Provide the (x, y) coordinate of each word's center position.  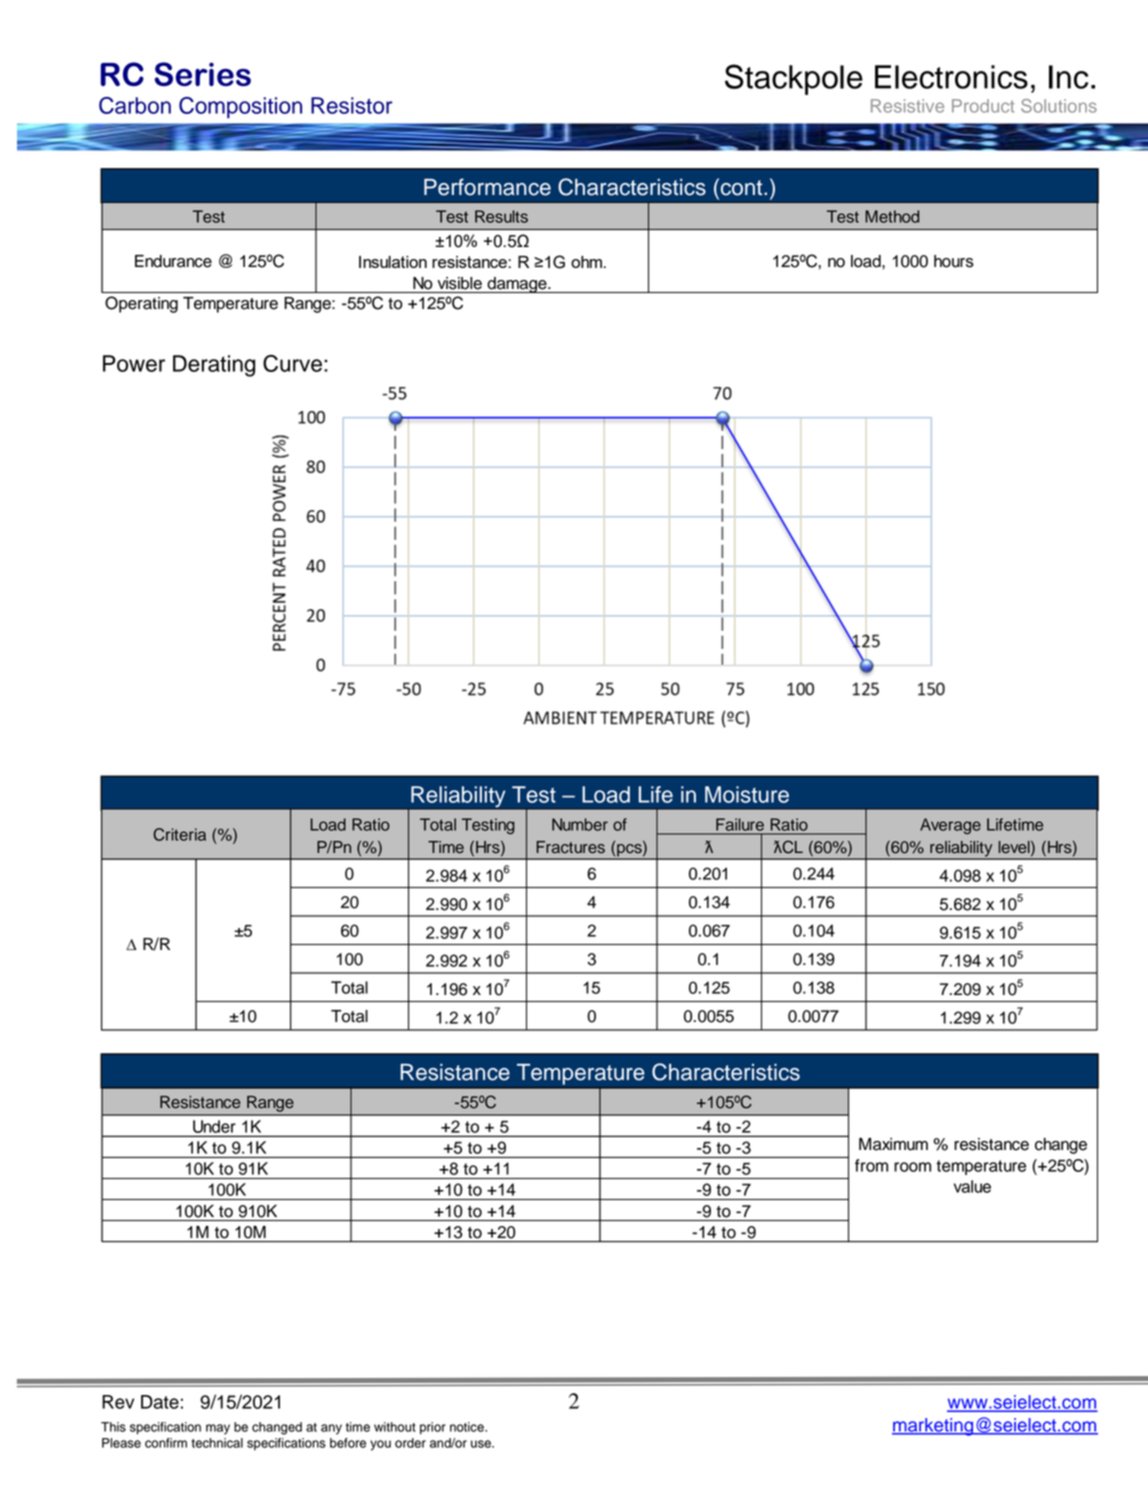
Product (983, 106)
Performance (487, 187)
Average (950, 826)
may (218, 1429)
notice (468, 1427)
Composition (240, 108)
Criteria (179, 834)
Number (580, 824)
